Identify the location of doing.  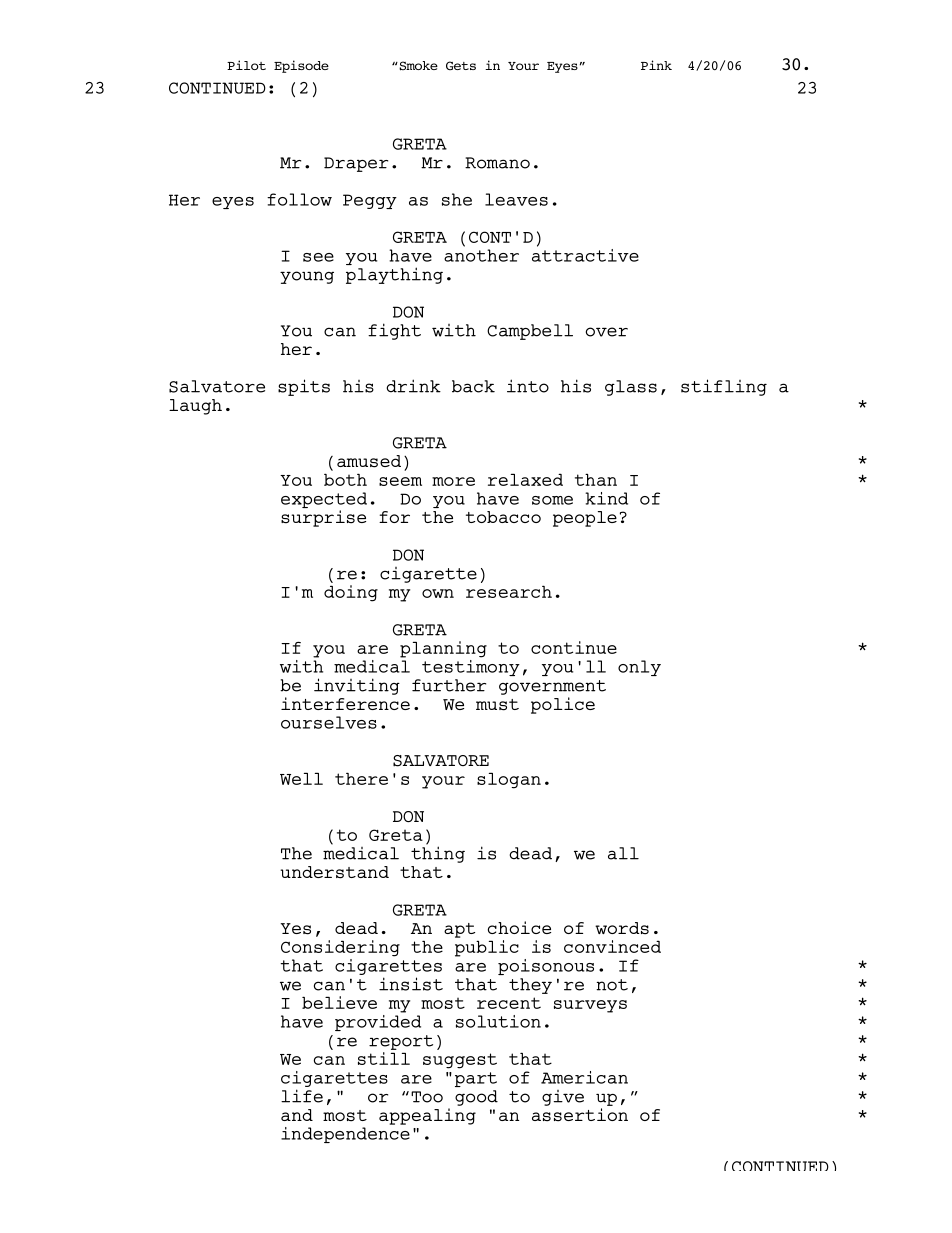
(351, 593).
